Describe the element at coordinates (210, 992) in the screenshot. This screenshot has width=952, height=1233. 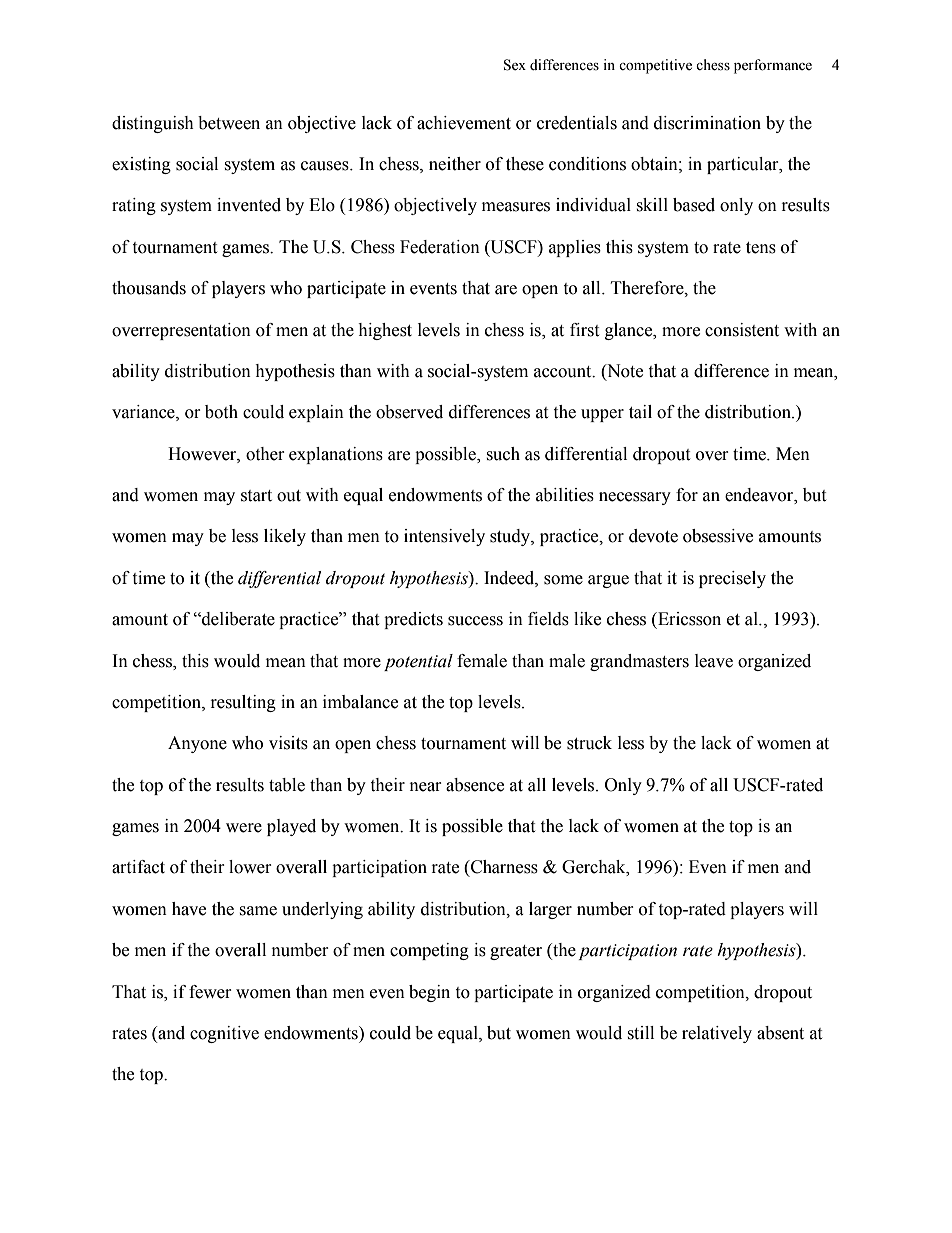
I see `fewer` at that location.
